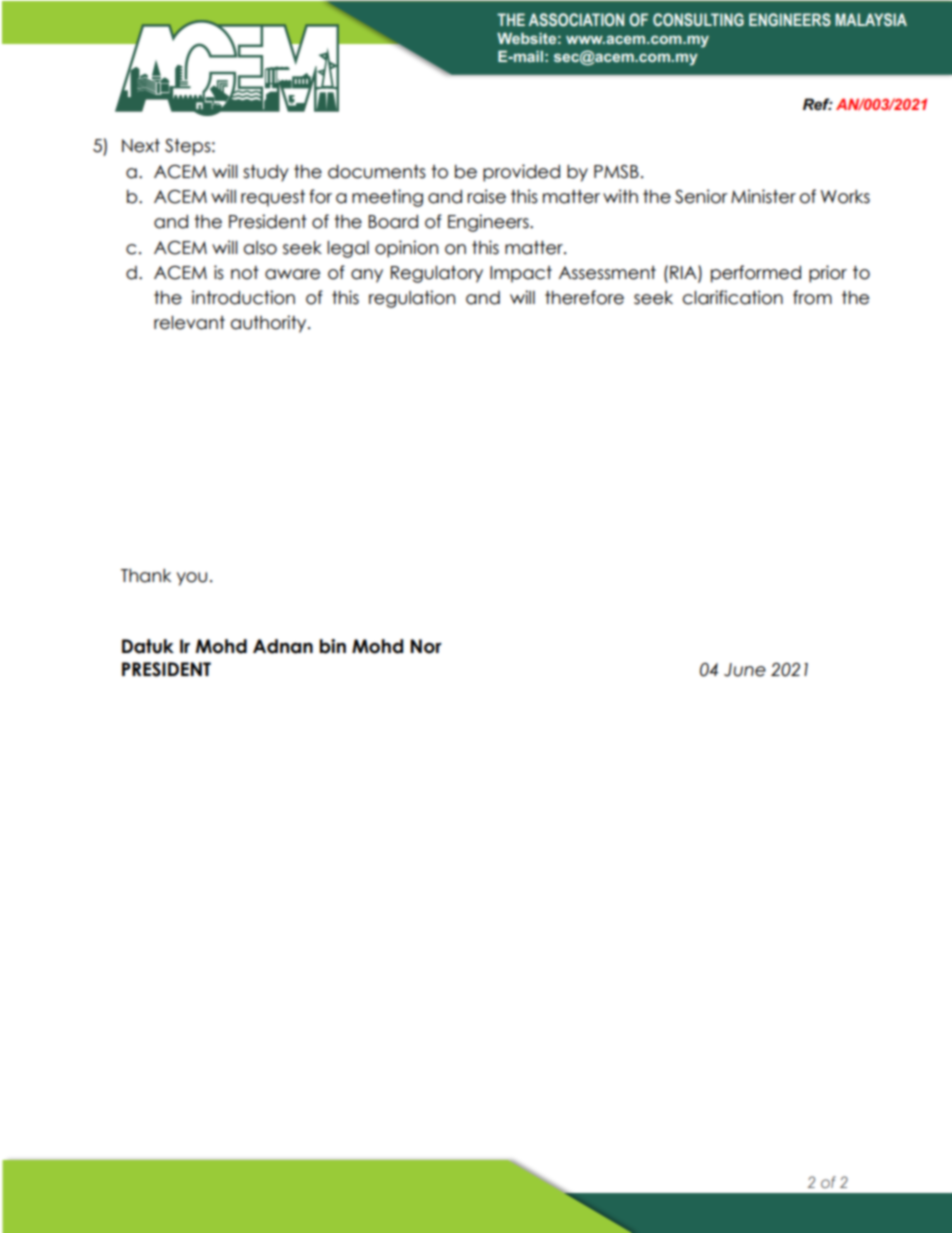  I want to click on also, so click(260, 248).
